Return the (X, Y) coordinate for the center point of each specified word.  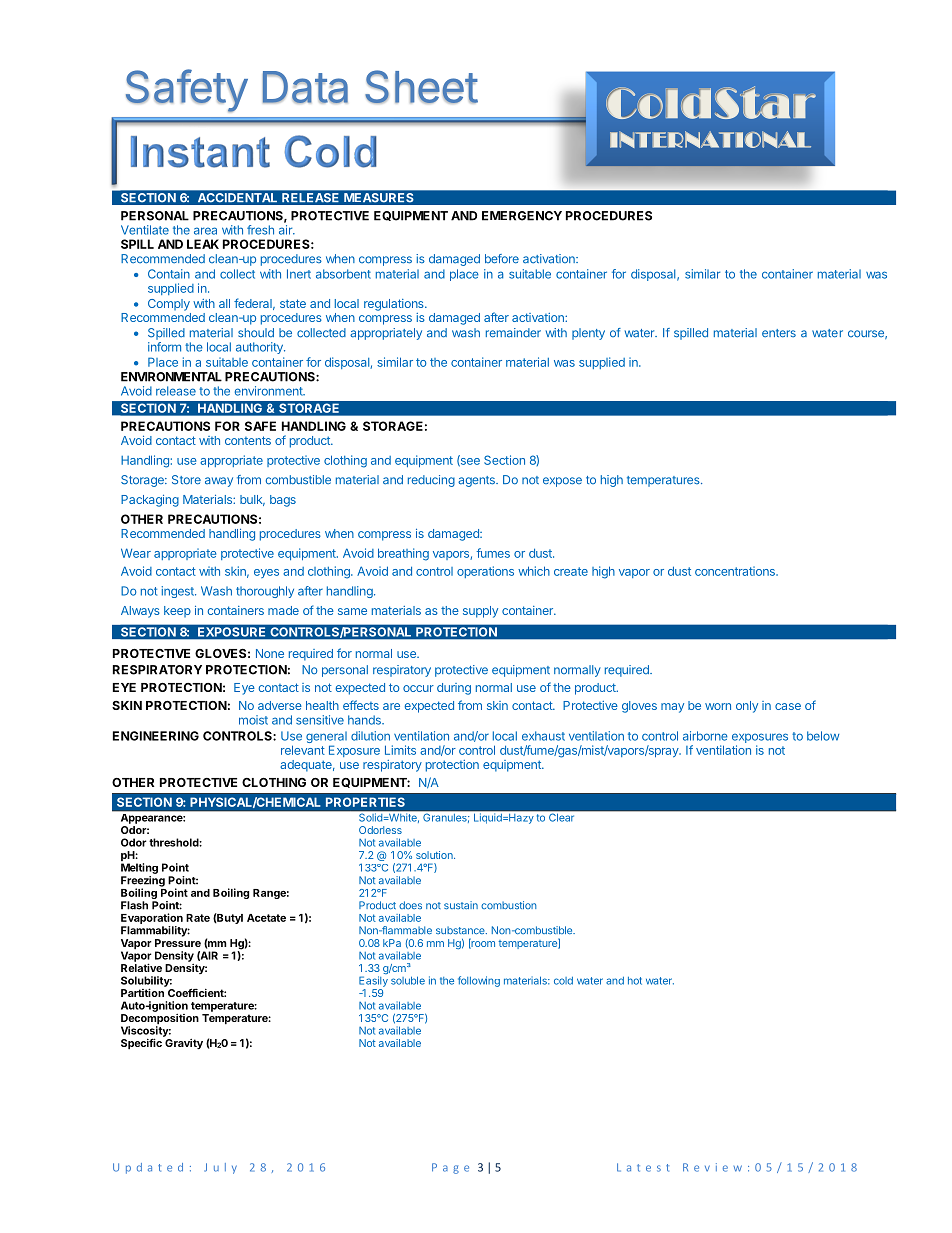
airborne (705, 736)
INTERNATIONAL (710, 139)
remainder (513, 333)
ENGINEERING (156, 736)
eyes (266, 573)
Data (305, 87)
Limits (400, 750)
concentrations (736, 571)
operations (485, 572)
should (256, 333)
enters (779, 333)
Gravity (184, 1044)
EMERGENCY (522, 216)
